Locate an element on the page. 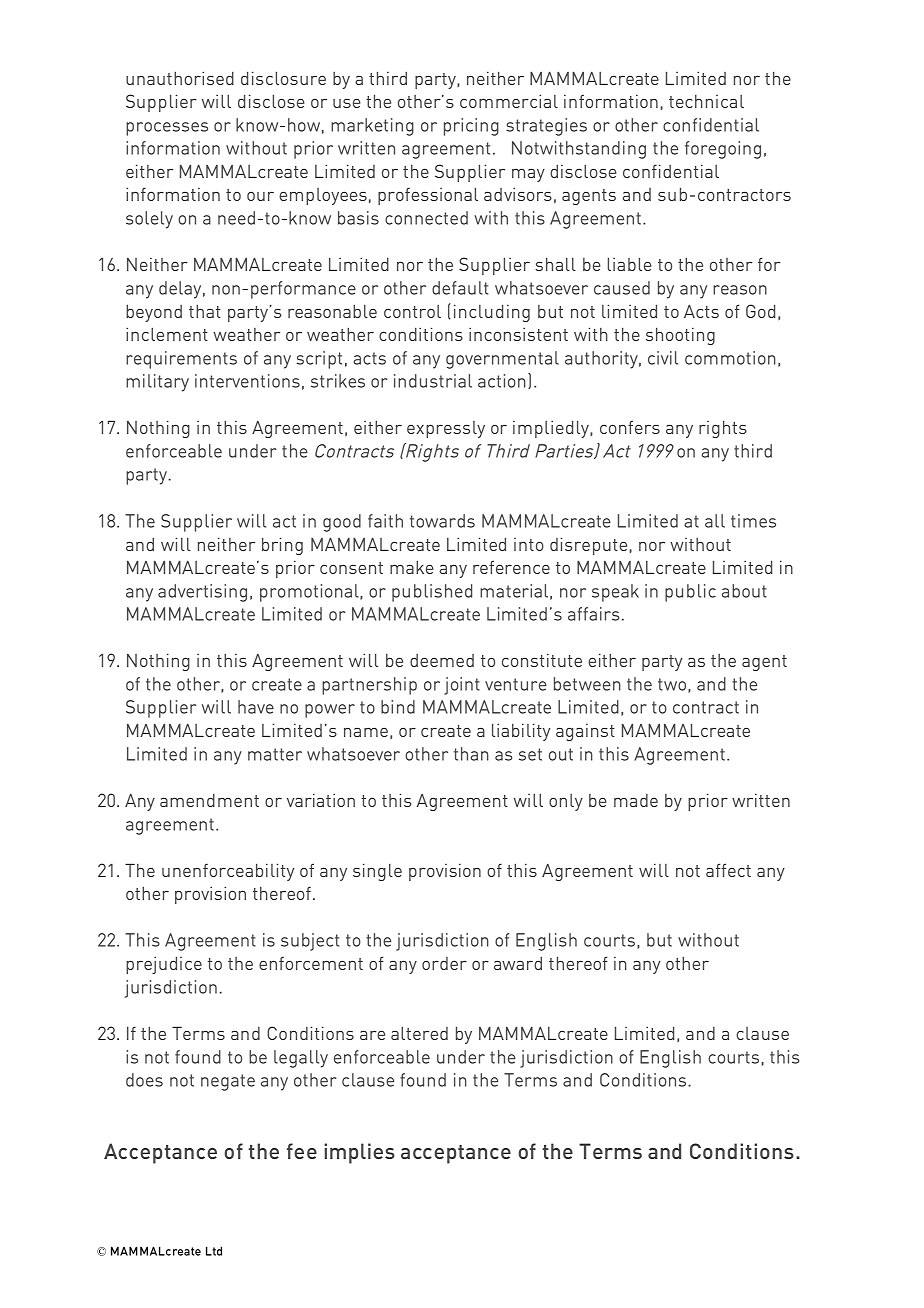 The image size is (924, 1308). pricing is located at coordinates (471, 127).
